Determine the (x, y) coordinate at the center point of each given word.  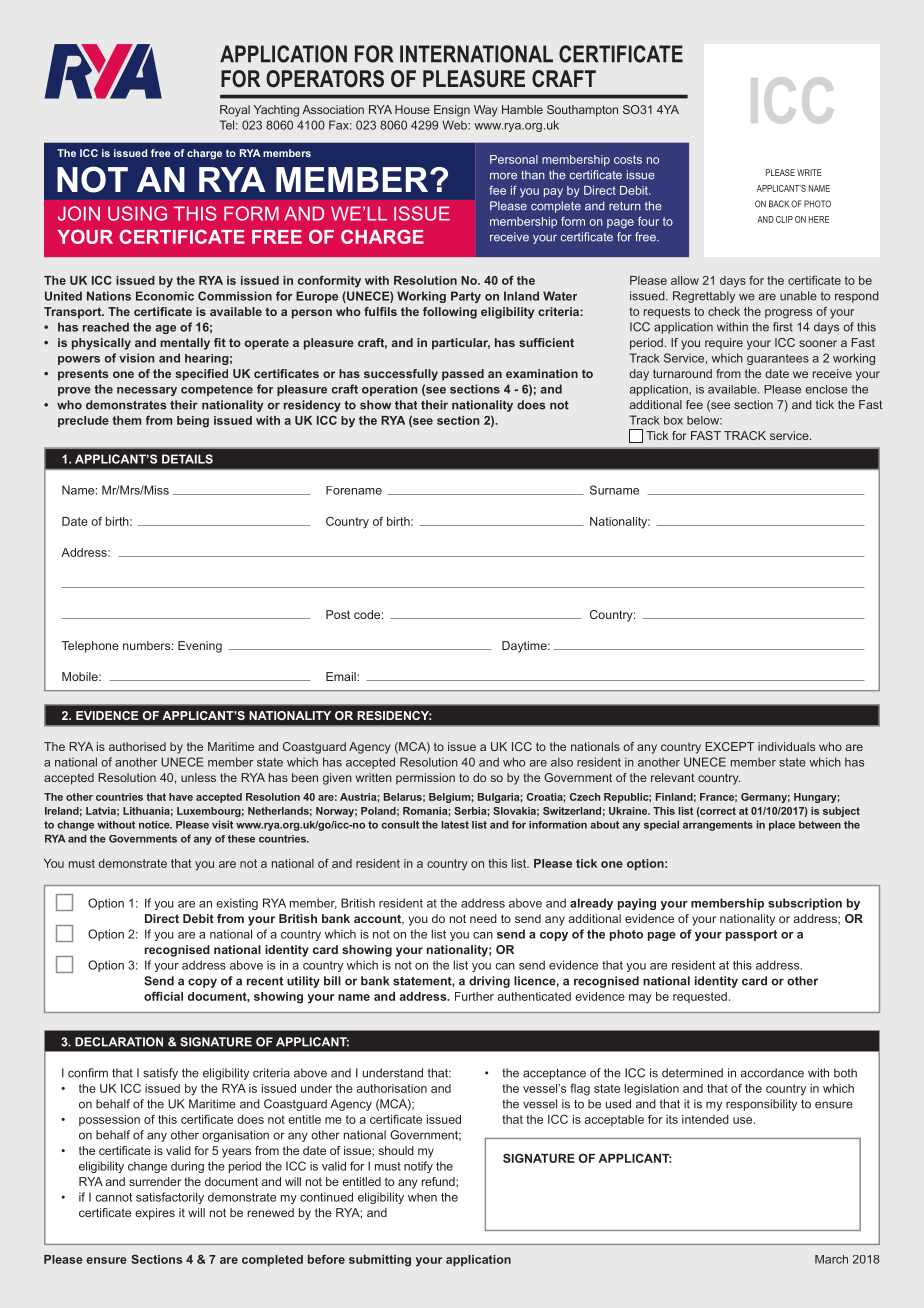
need (483, 918)
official (163, 996)
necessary (147, 391)
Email (342, 676)
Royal (235, 111)
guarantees (778, 359)
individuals (786, 746)
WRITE (809, 172)
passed (463, 375)
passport (751, 935)
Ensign (452, 111)
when (422, 1197)
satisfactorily (170, 1198)
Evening (200, 647)
